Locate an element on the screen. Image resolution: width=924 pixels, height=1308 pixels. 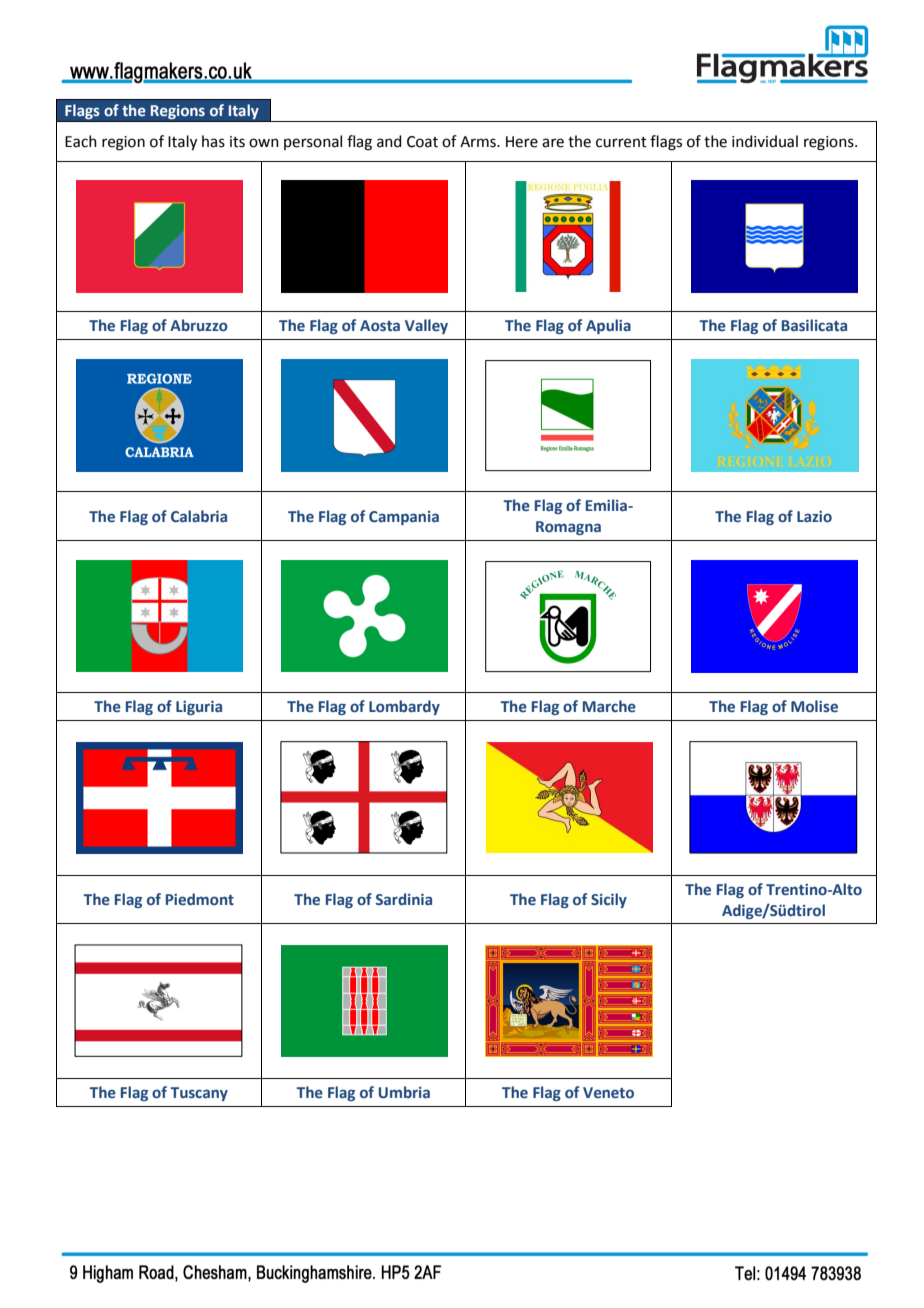
Coat is located at coordinates (422, 142).
